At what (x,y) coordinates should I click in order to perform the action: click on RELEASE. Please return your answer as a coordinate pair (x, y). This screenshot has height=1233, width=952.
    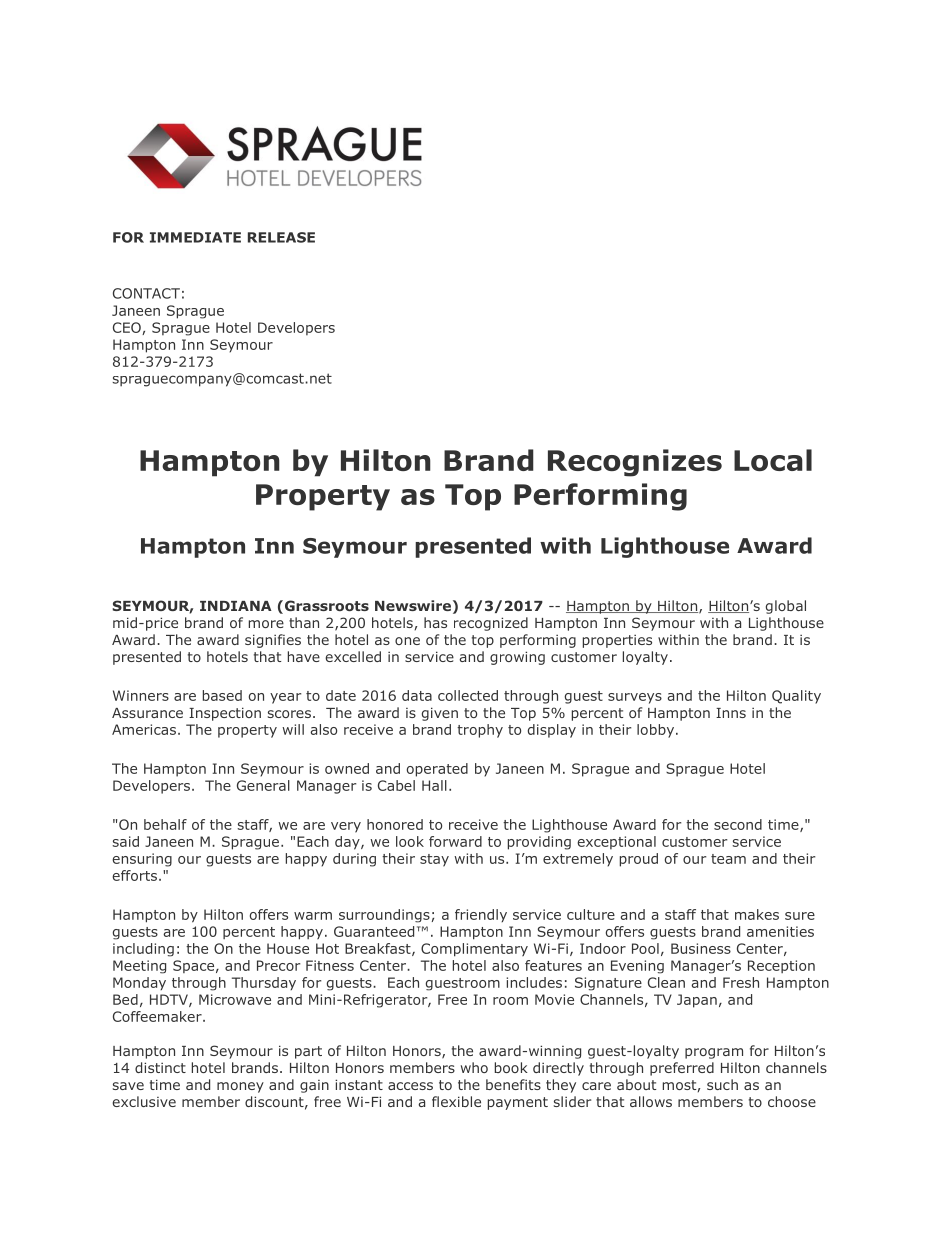
    Looking at the image, I should click on (281, 237).
